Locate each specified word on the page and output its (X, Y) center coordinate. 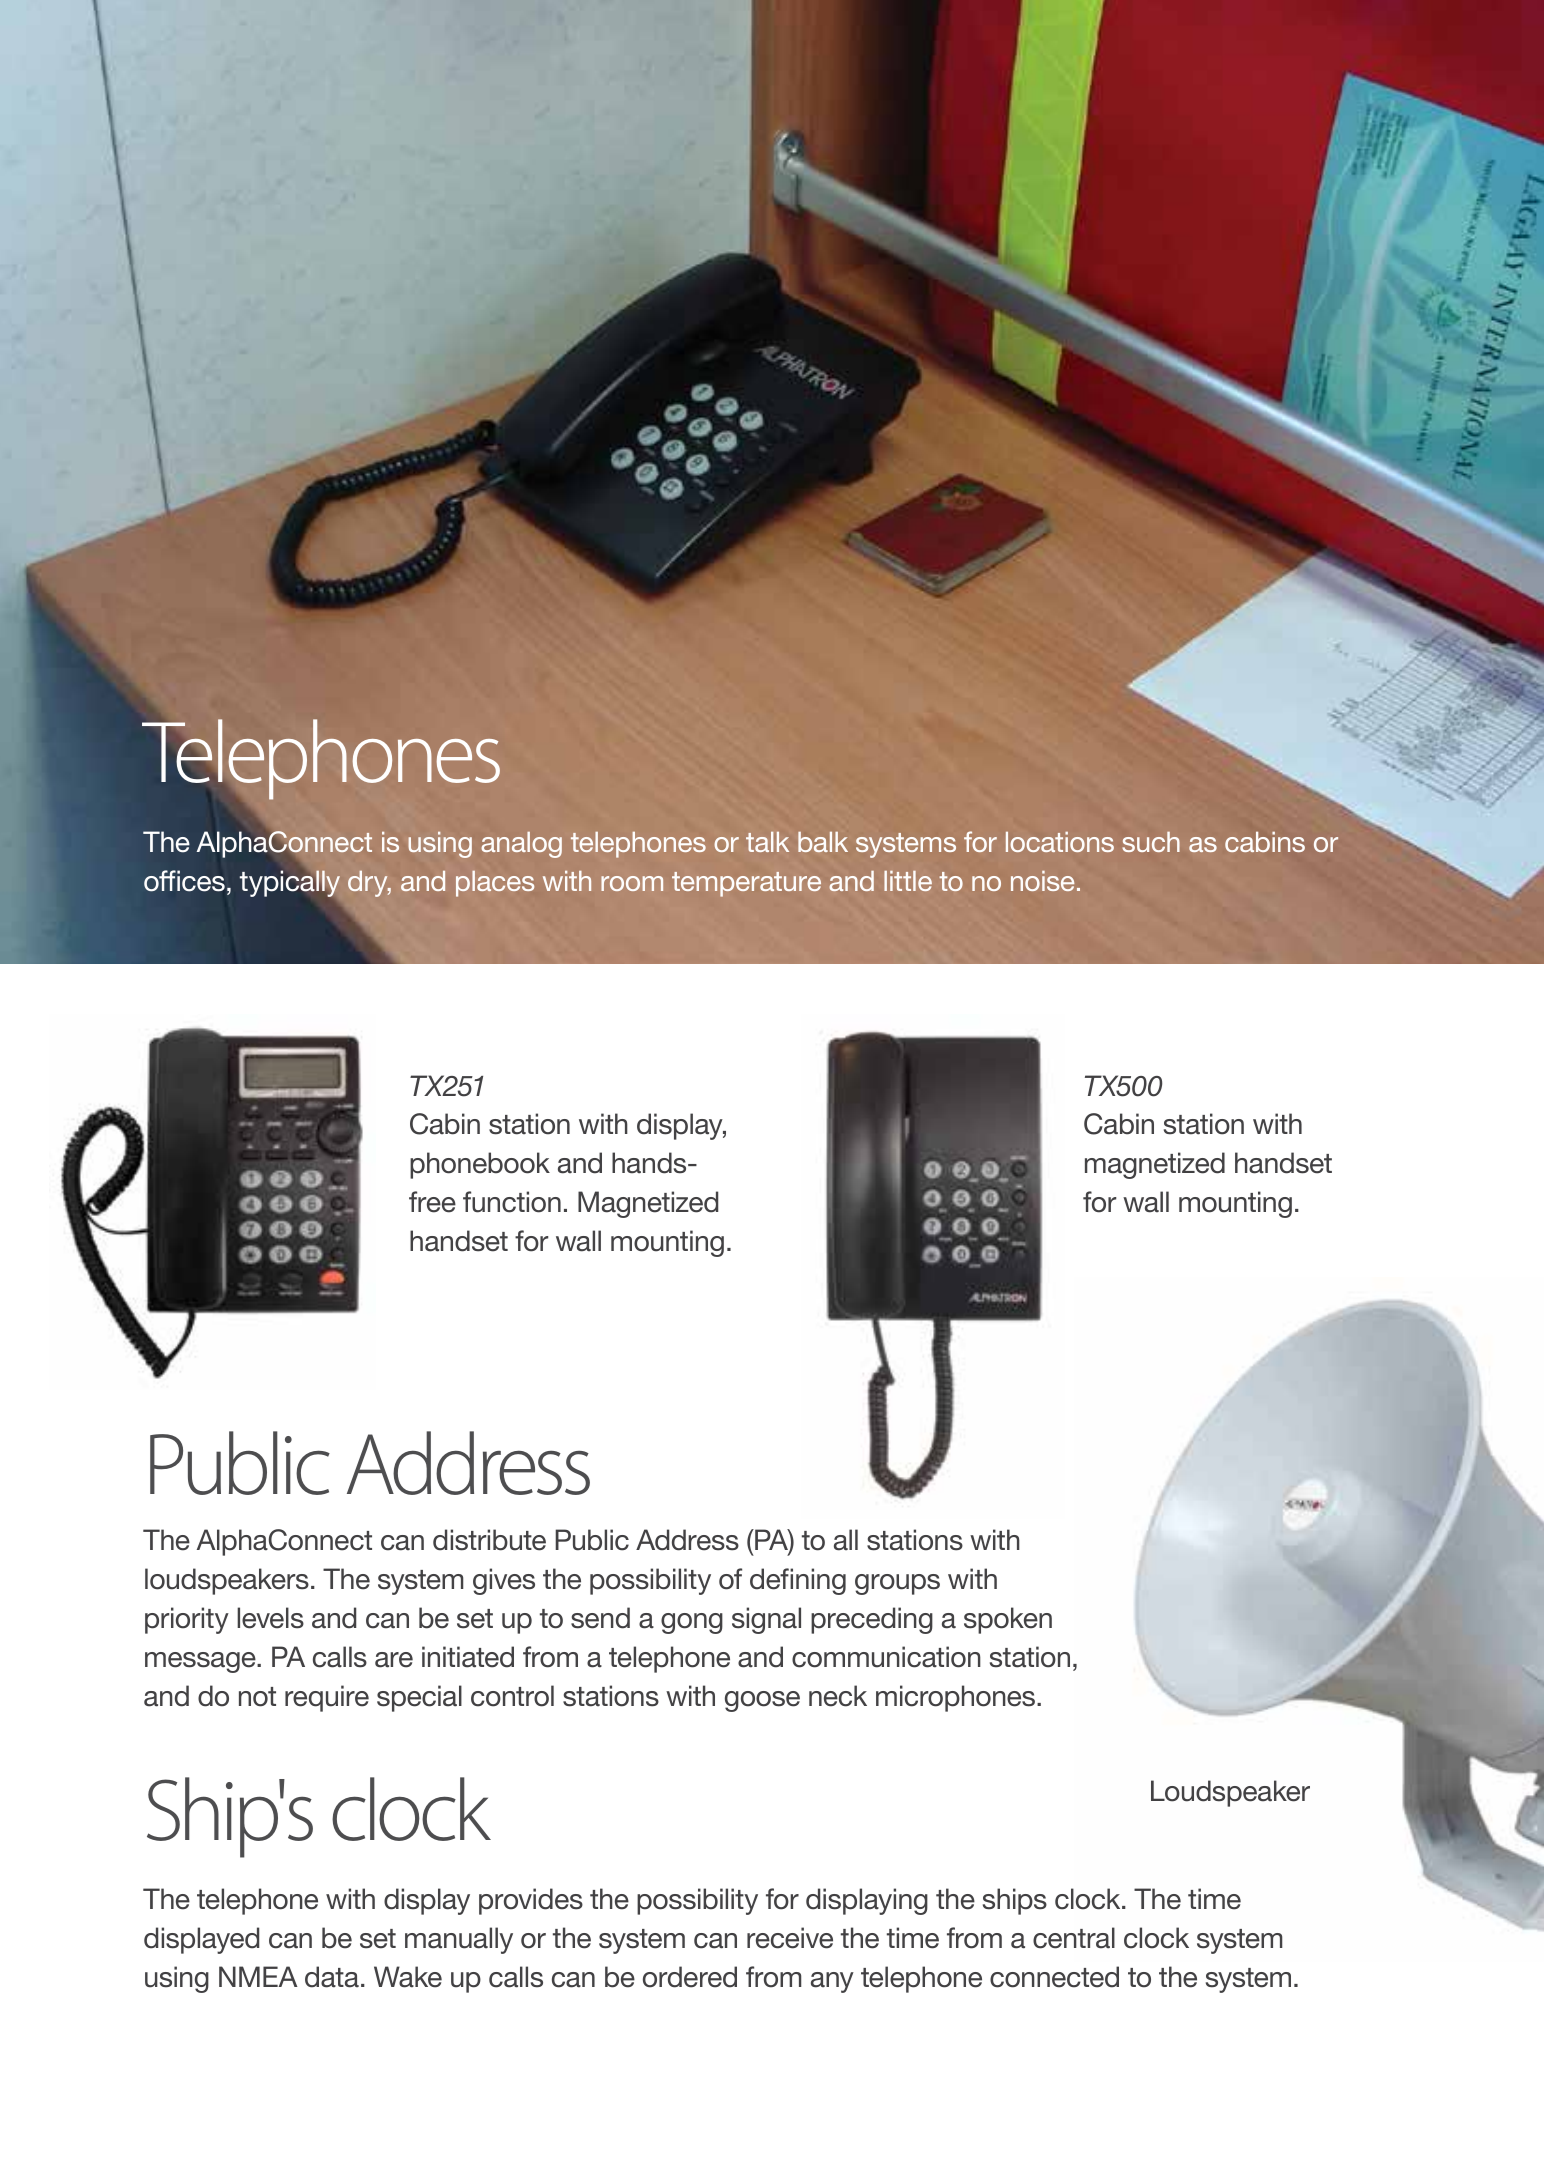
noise (1042, 881)
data (332, 1977)
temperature (746, 884)
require (327, 1698)
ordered (690, 1977)
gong (692, 1623)
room (632, 883)
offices (184, 881)
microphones (957, 1698)
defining (798, 1581)
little (908, 881)
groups (897, 1584)
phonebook (480, 1165)
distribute (489, 1540)
